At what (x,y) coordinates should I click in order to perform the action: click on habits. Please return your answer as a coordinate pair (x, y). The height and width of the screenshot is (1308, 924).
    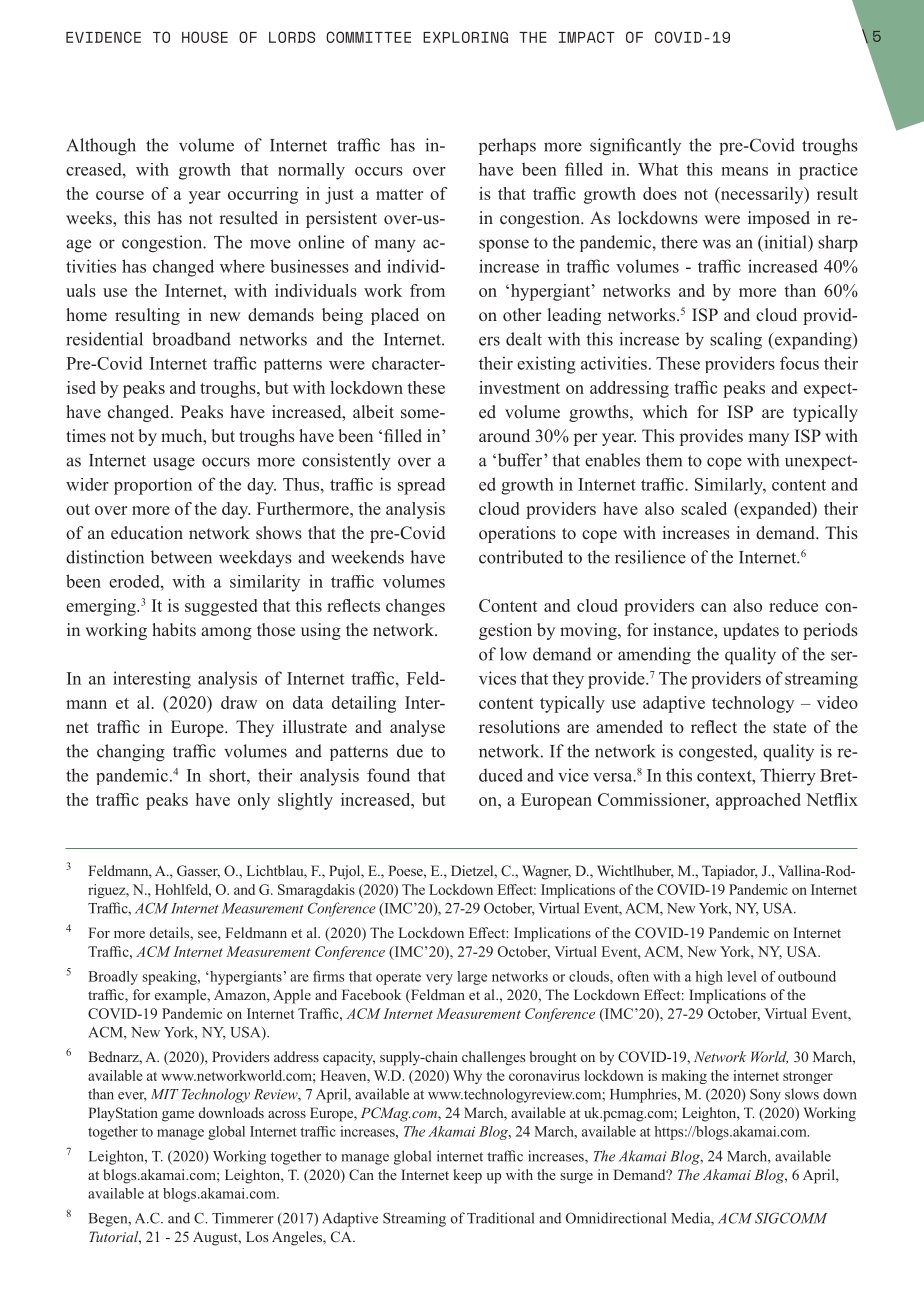
    Looking at the image, I should click on (174, 629).
